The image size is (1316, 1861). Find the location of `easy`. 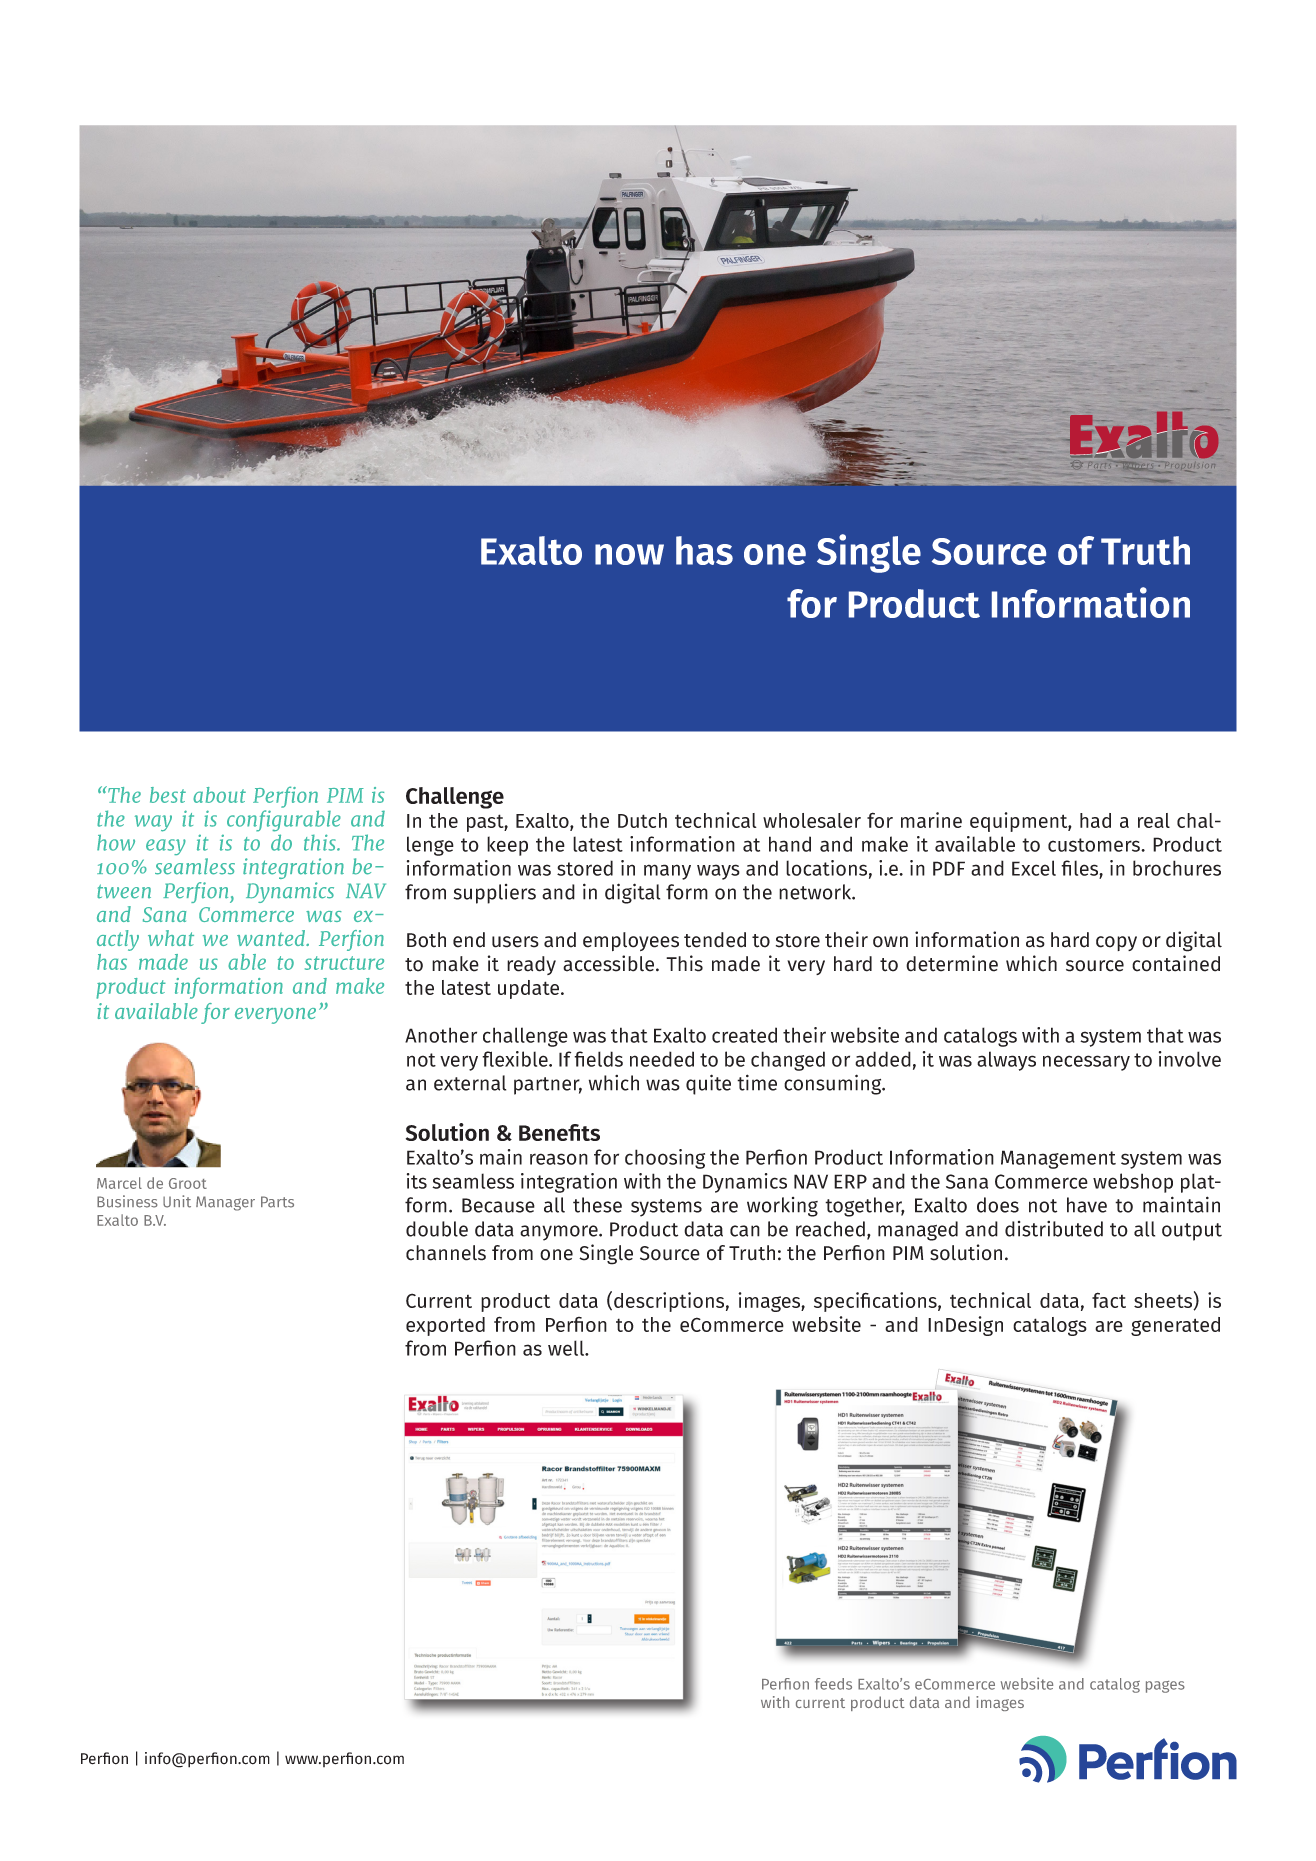

easy is located at coordinates (166, 847).
